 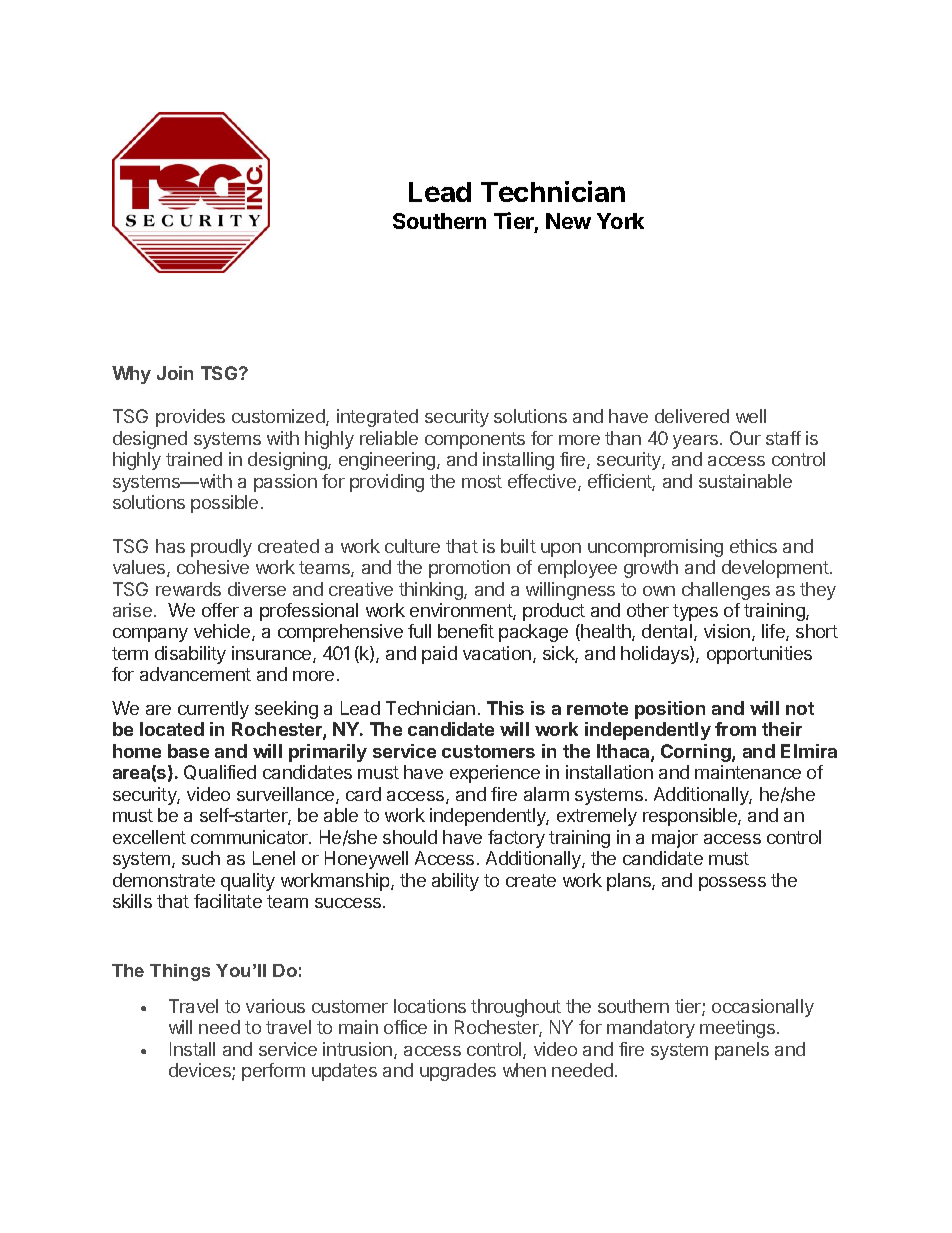 What do you see at coordinates (516, 839) in the screenshot?
I see `factory` at bounding box center [516, 839].
